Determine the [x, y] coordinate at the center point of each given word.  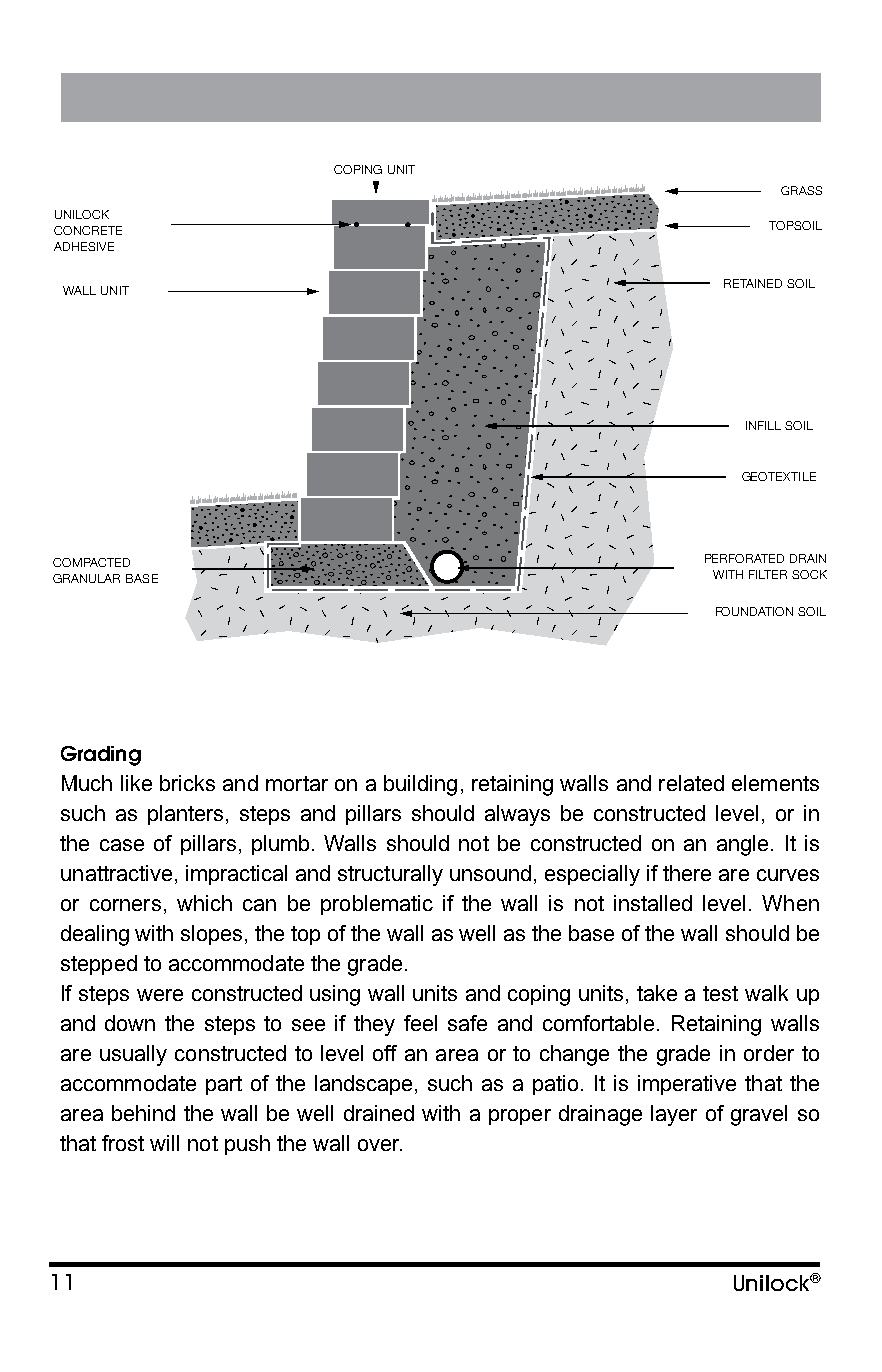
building [420, 785]
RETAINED [753, 283]
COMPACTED [91, 562]
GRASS [801, 190]
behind [143, 1113]
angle [742, 845]
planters [185, 815]
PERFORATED [744, 558]
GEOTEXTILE [779, 476]
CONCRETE [88, 230]
